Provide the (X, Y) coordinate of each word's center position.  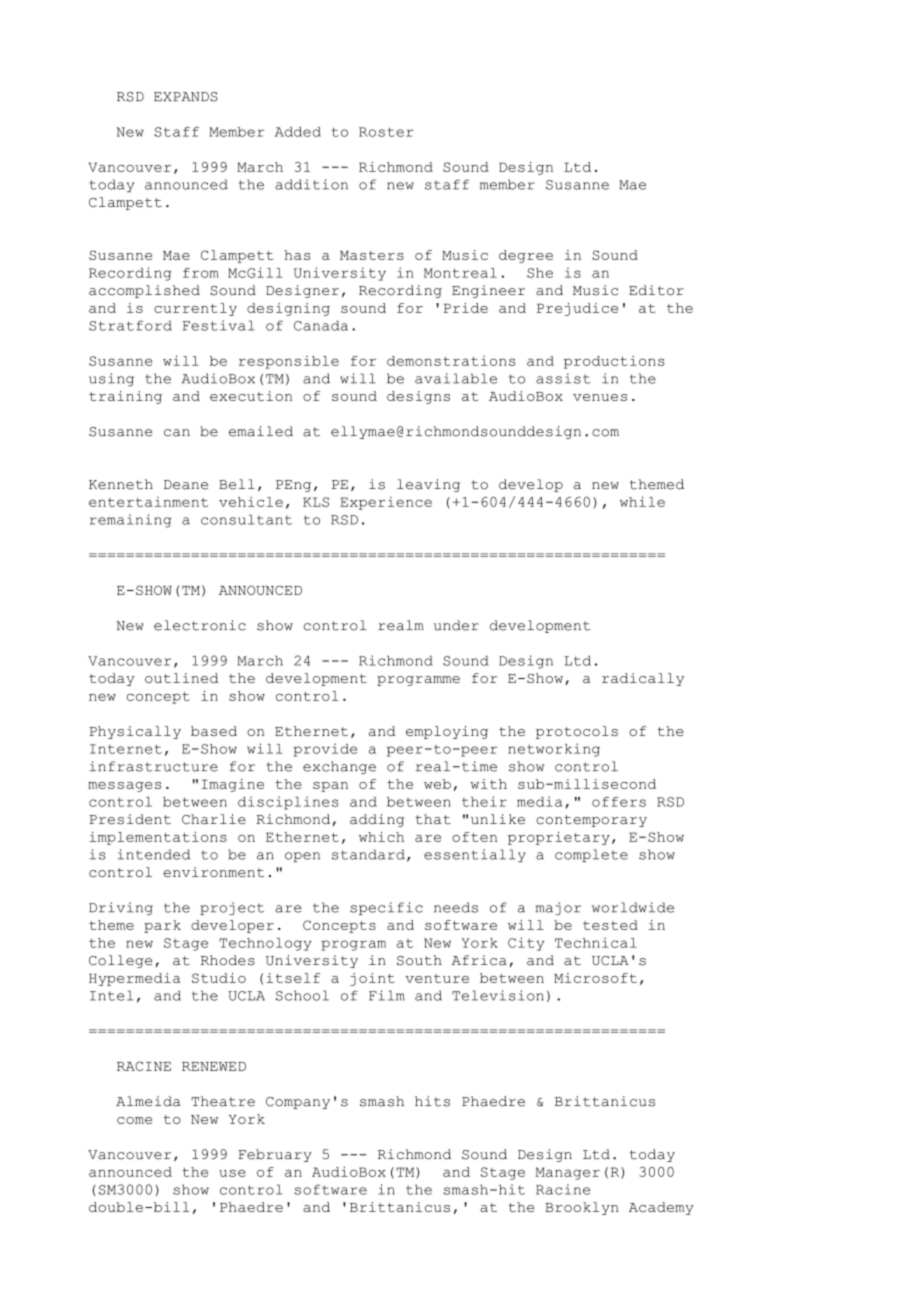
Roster (386, 132)
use (232, 1173)
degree (526, 256)
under (456, 625)
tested (610, 925)
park (162, 926)
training (125, 397)
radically (643, 679)
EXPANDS (186, 97)
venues (600, 397)
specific (386, 908)
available (456, 378)
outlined (182, 678)
